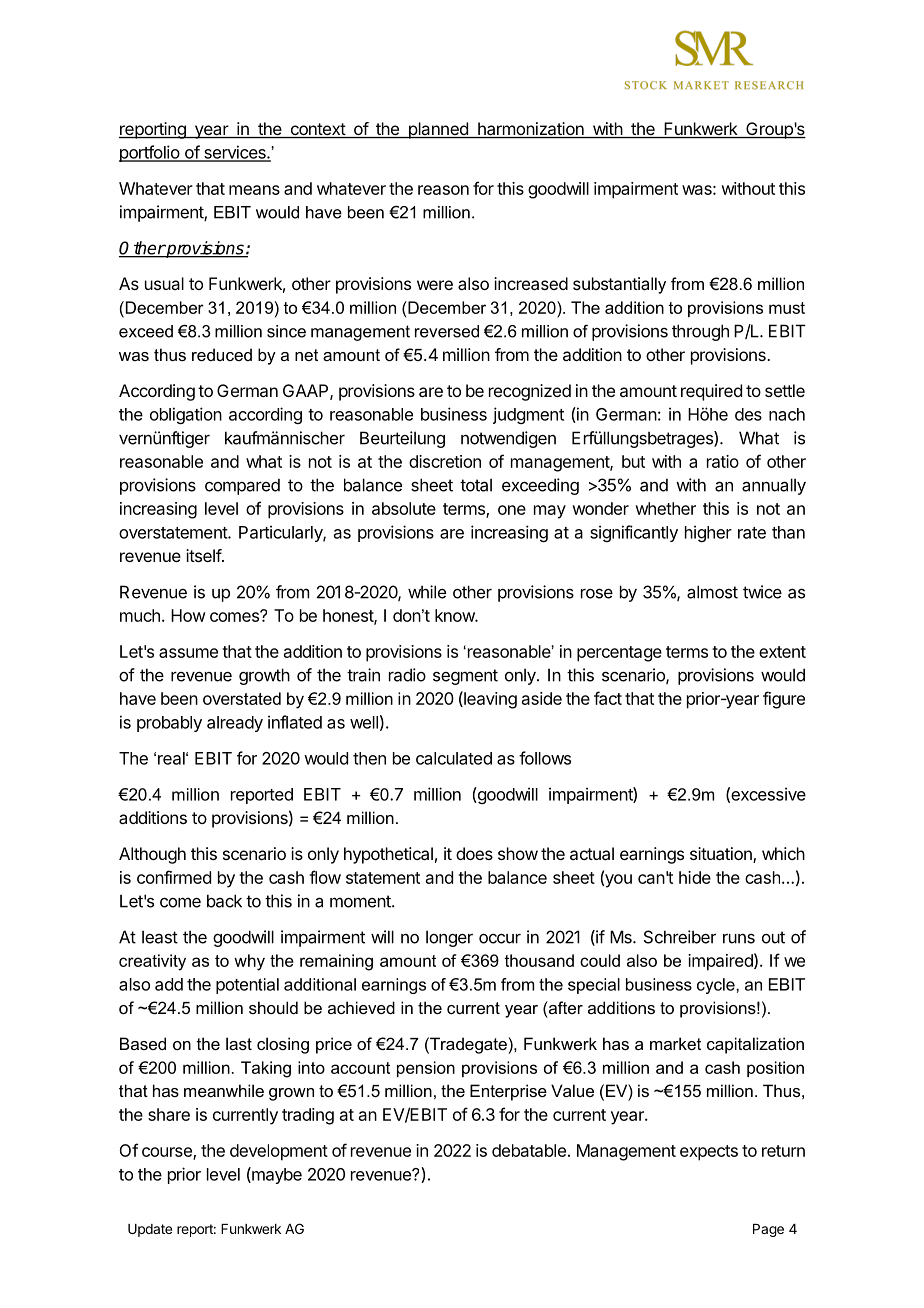 The width and height of the image is (924, 1308). I want to click on maybe, so click(276, 1175).
